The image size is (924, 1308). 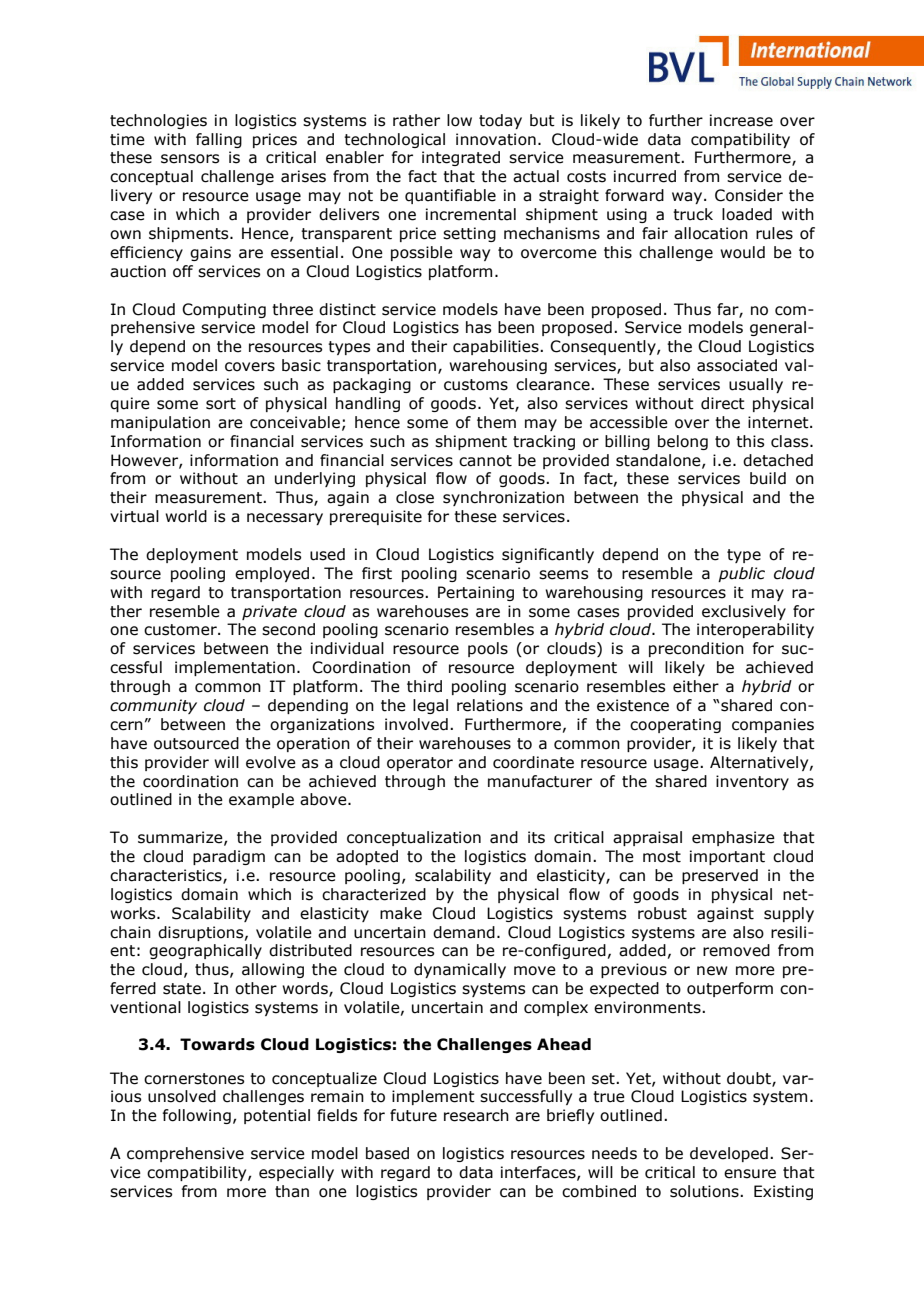 What do you see at coordinates (729, 1154) in the screenshot?
I see `developed` at bounding box center [729, 1154].
